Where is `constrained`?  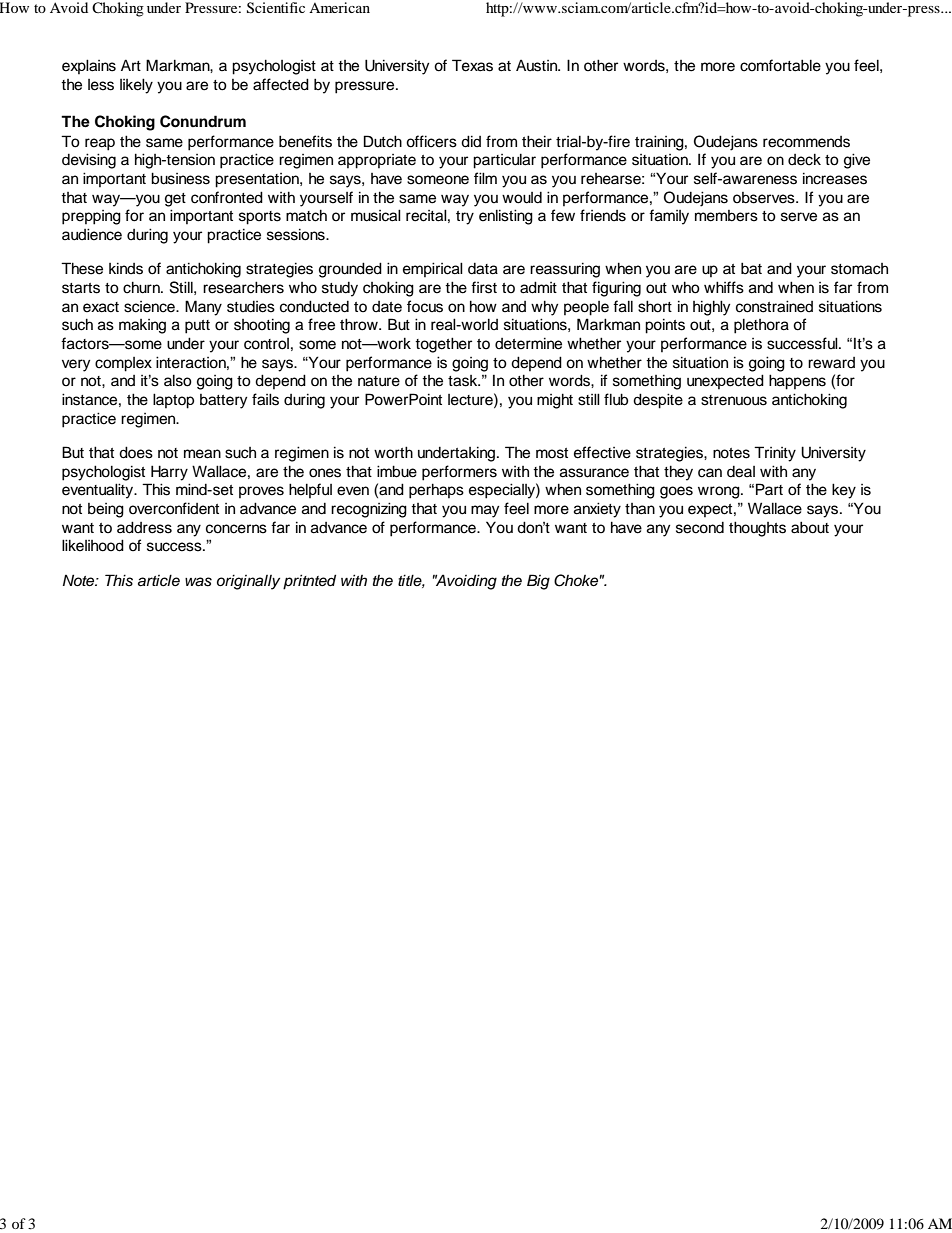 constrained is located at coordinates (774, 306).
